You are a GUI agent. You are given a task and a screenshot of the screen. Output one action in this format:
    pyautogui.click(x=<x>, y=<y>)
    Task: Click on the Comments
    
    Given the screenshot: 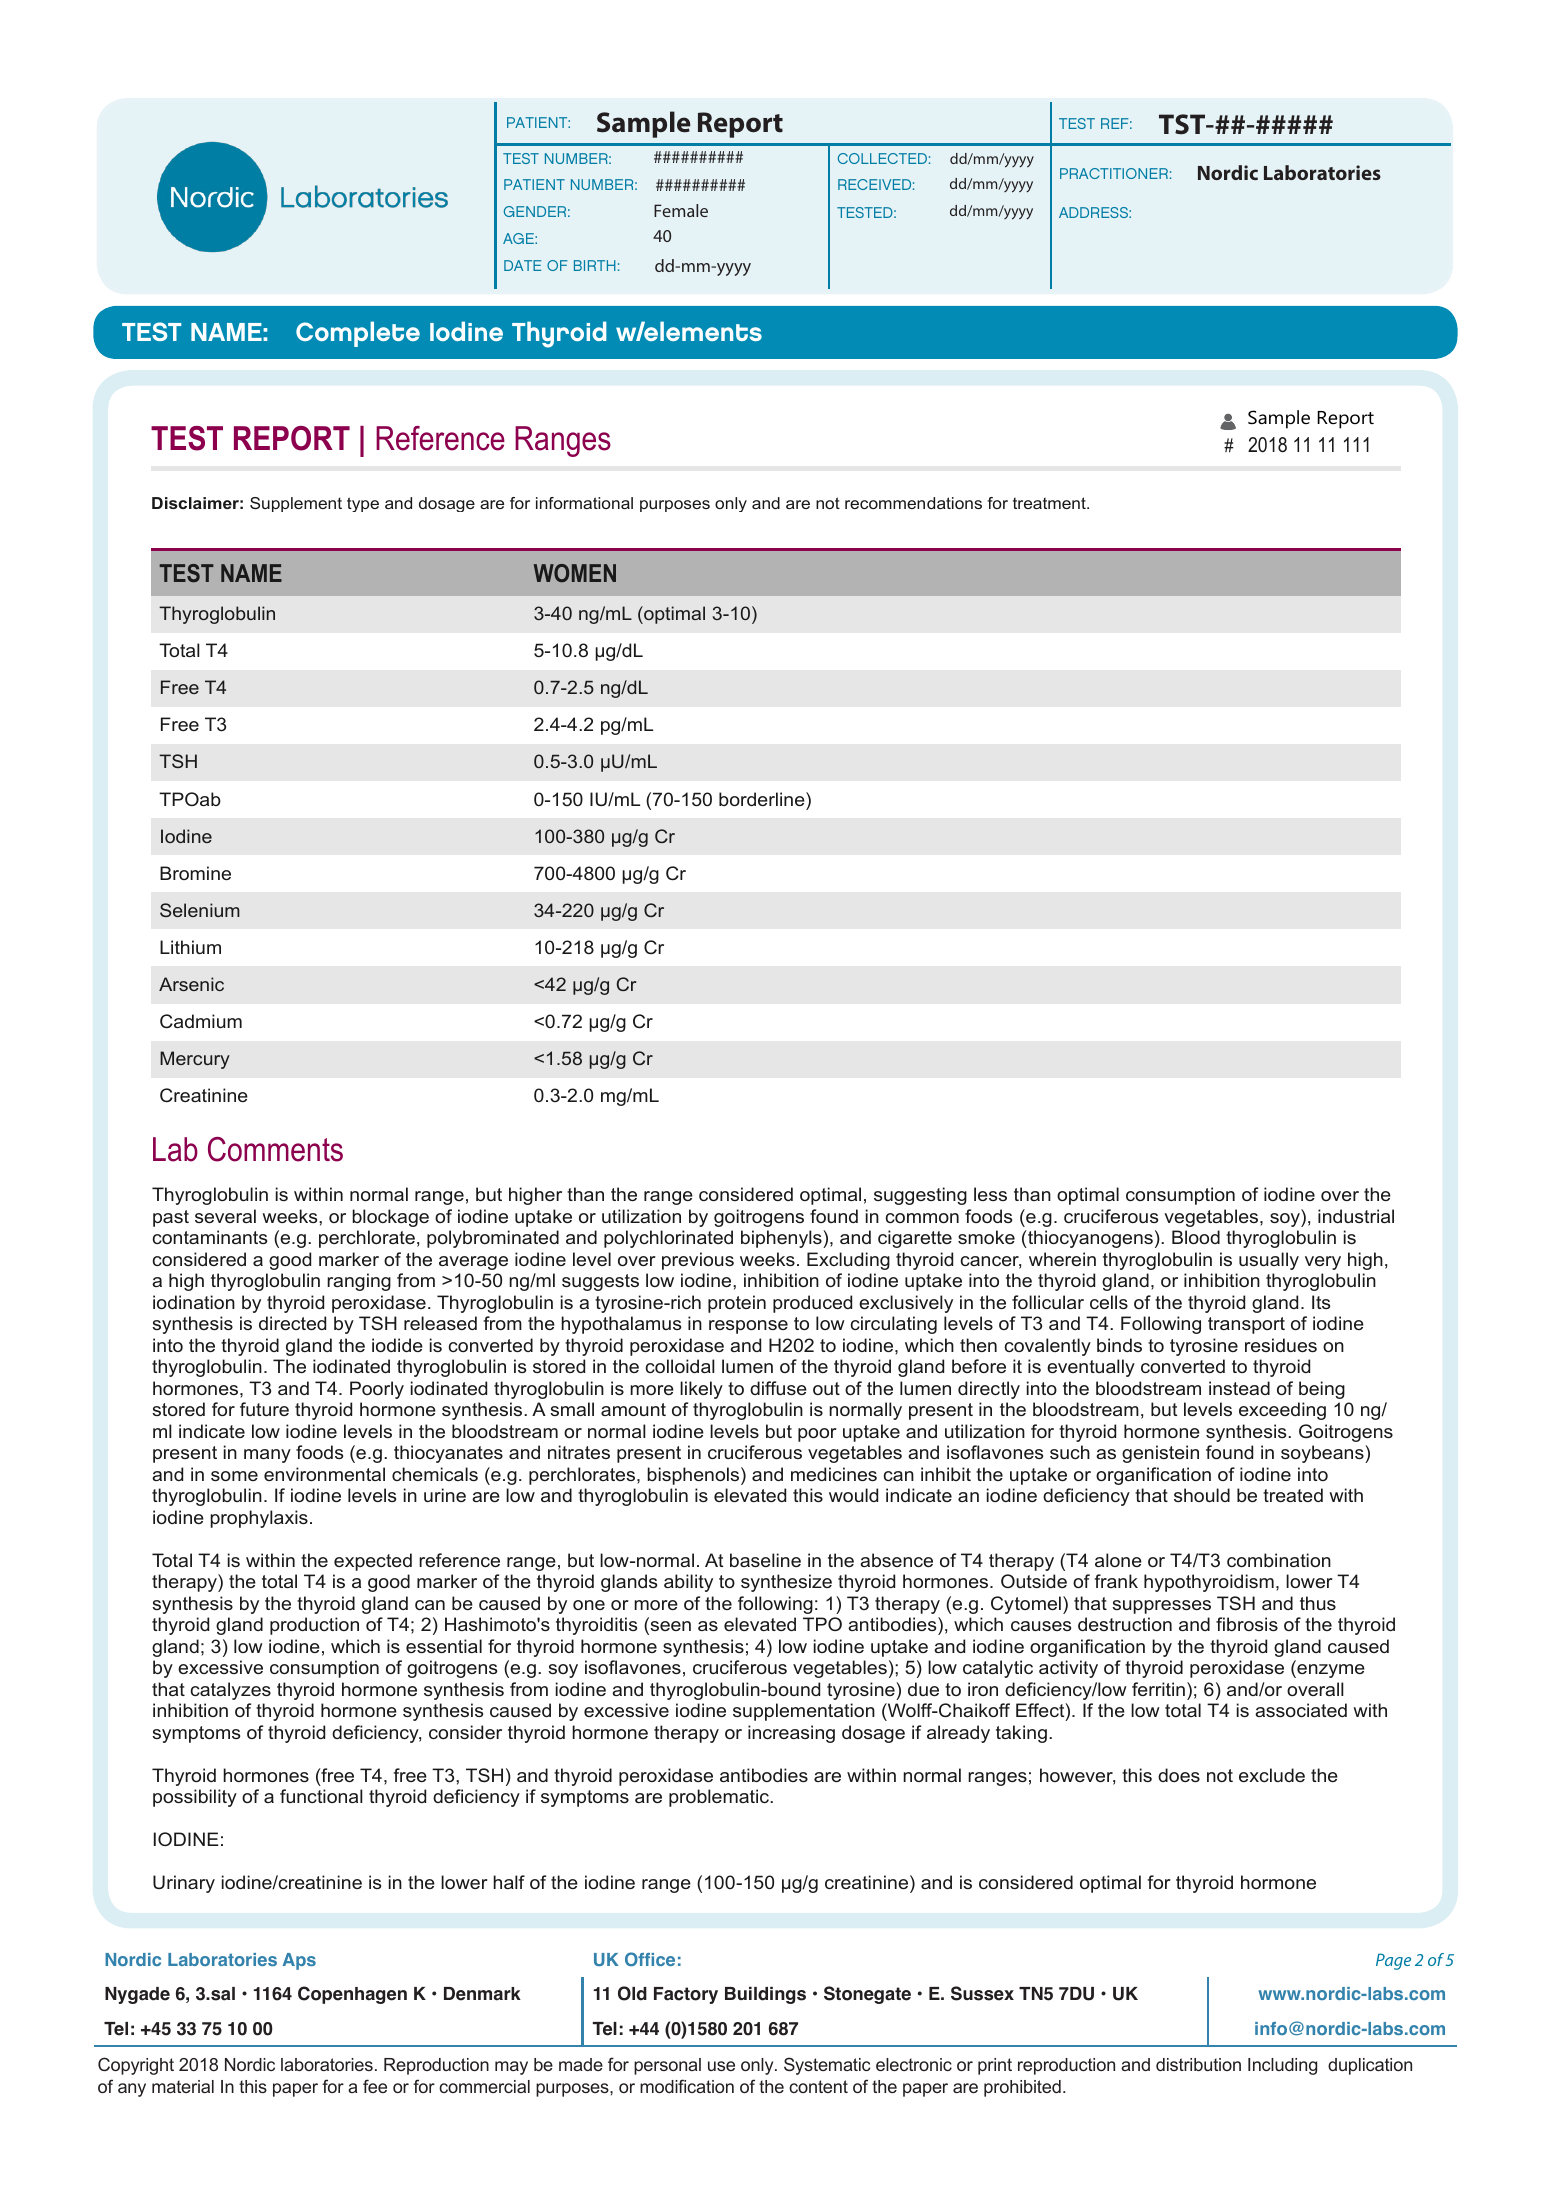 What is the action you would take?
    pyautogui.click(x=275, y=1149)
